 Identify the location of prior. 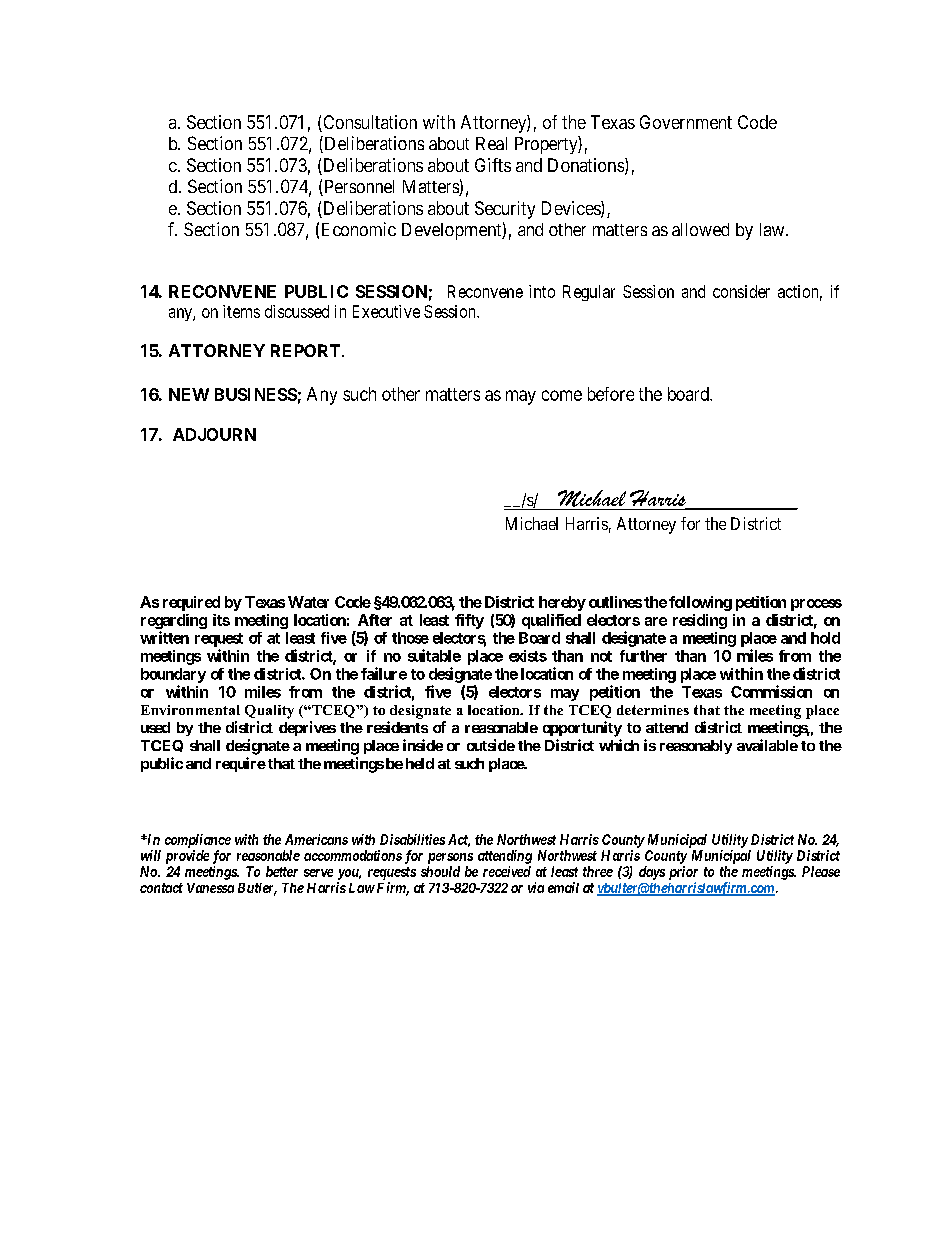
(683, 873).
